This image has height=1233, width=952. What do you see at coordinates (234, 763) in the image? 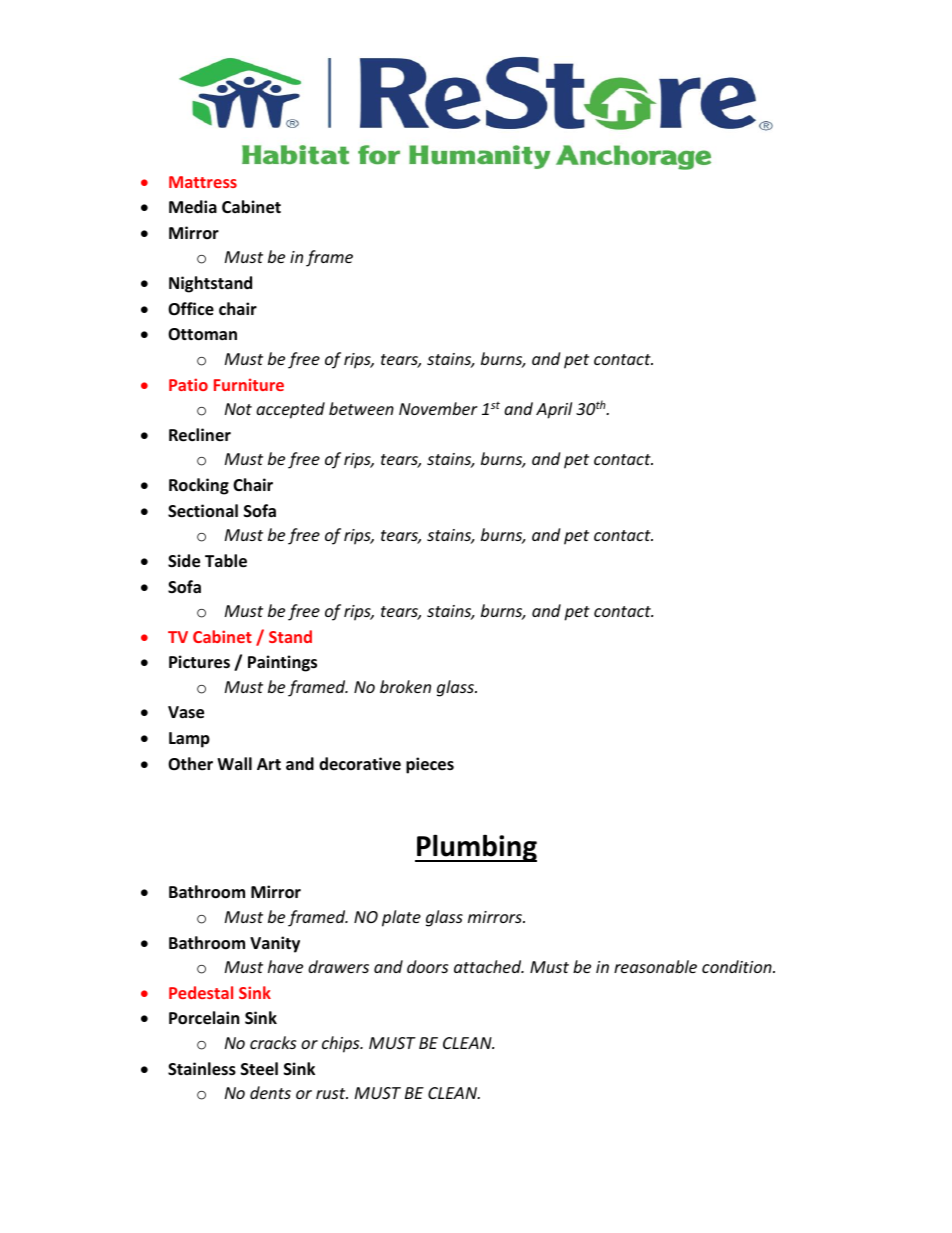
I see `Wall` at bounding box center [234, 763].
